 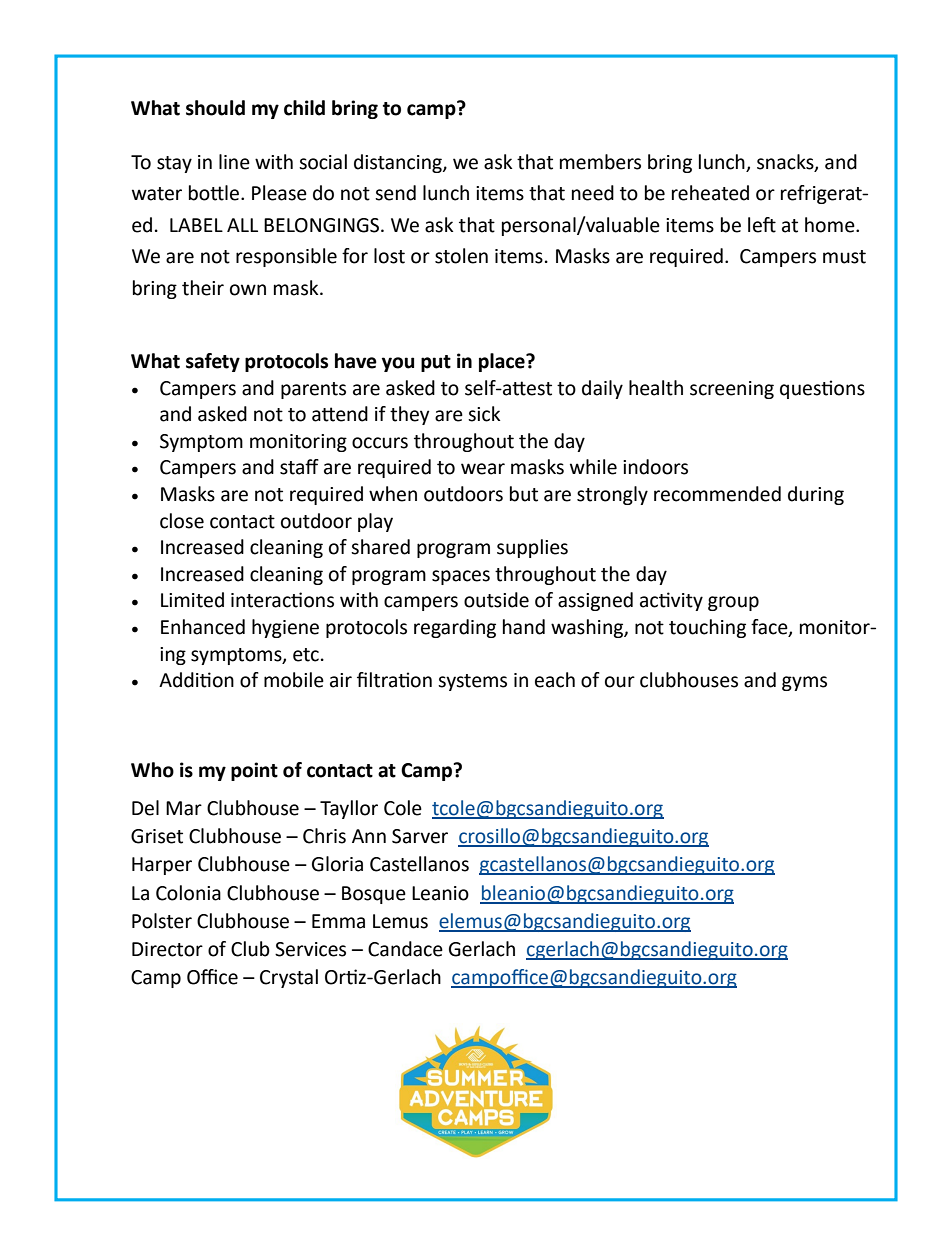 I want to click on reheated, so click(x=710, y=193).
